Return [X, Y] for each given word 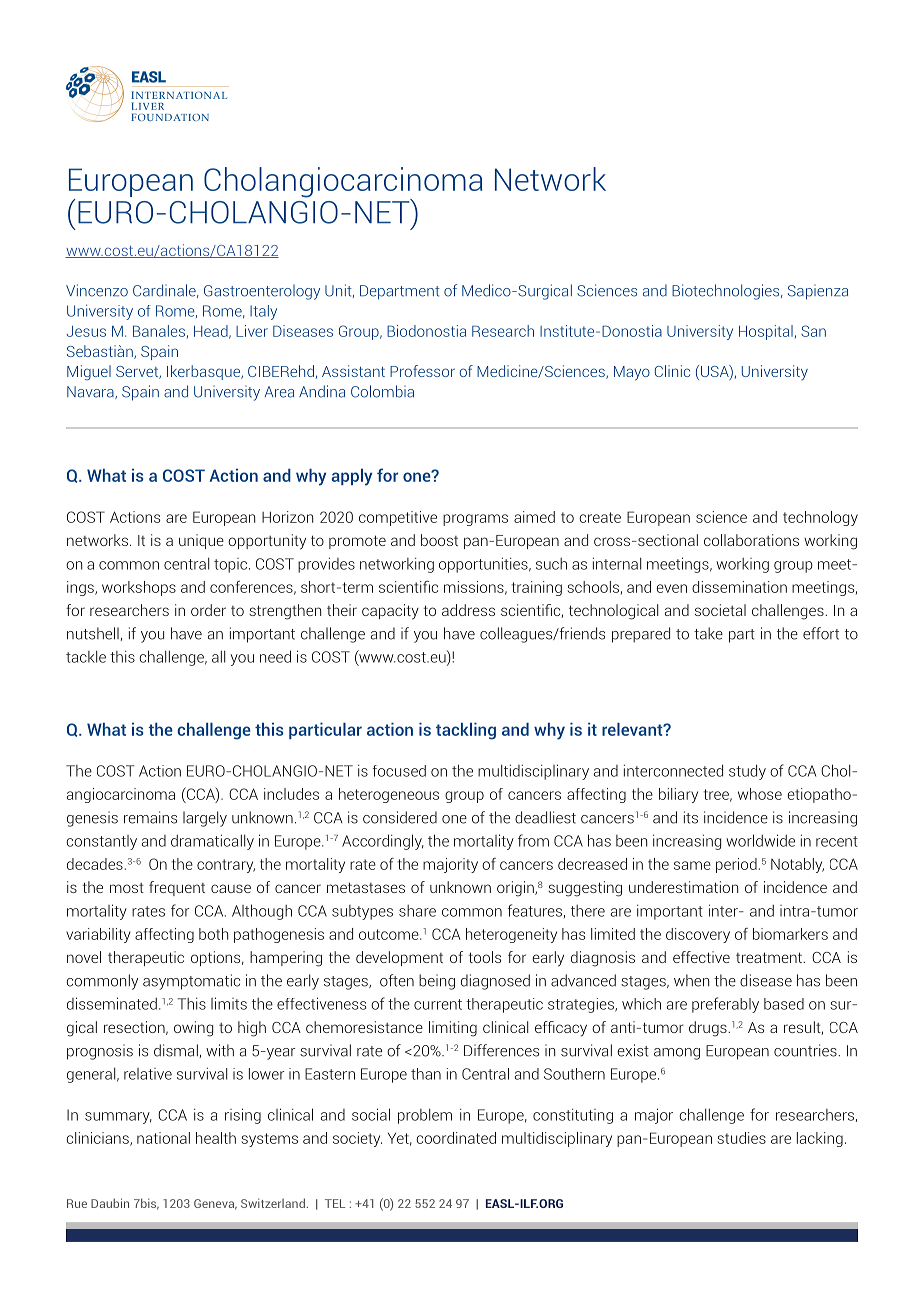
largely [205, 819]
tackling [466, 731]
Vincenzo [97, 290]
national [163, 1138]
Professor [422, 371]
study [747, 772]
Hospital [766, 332]
